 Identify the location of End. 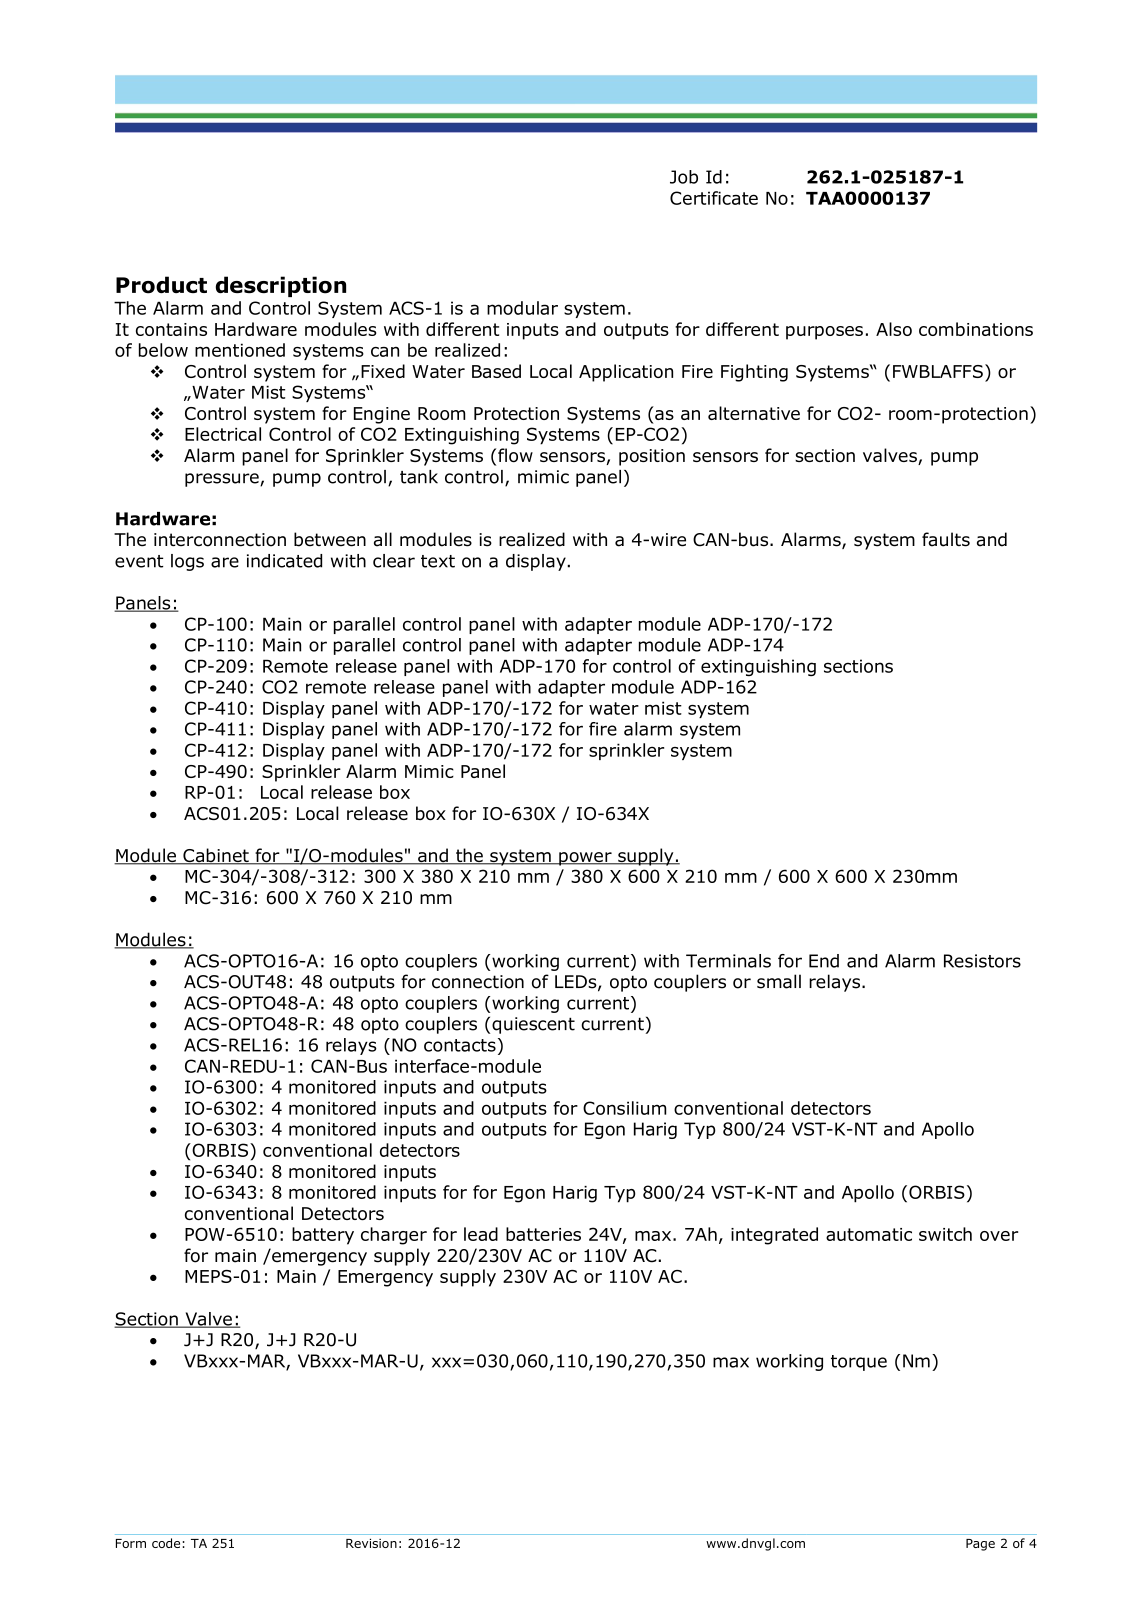
(824, 961).
